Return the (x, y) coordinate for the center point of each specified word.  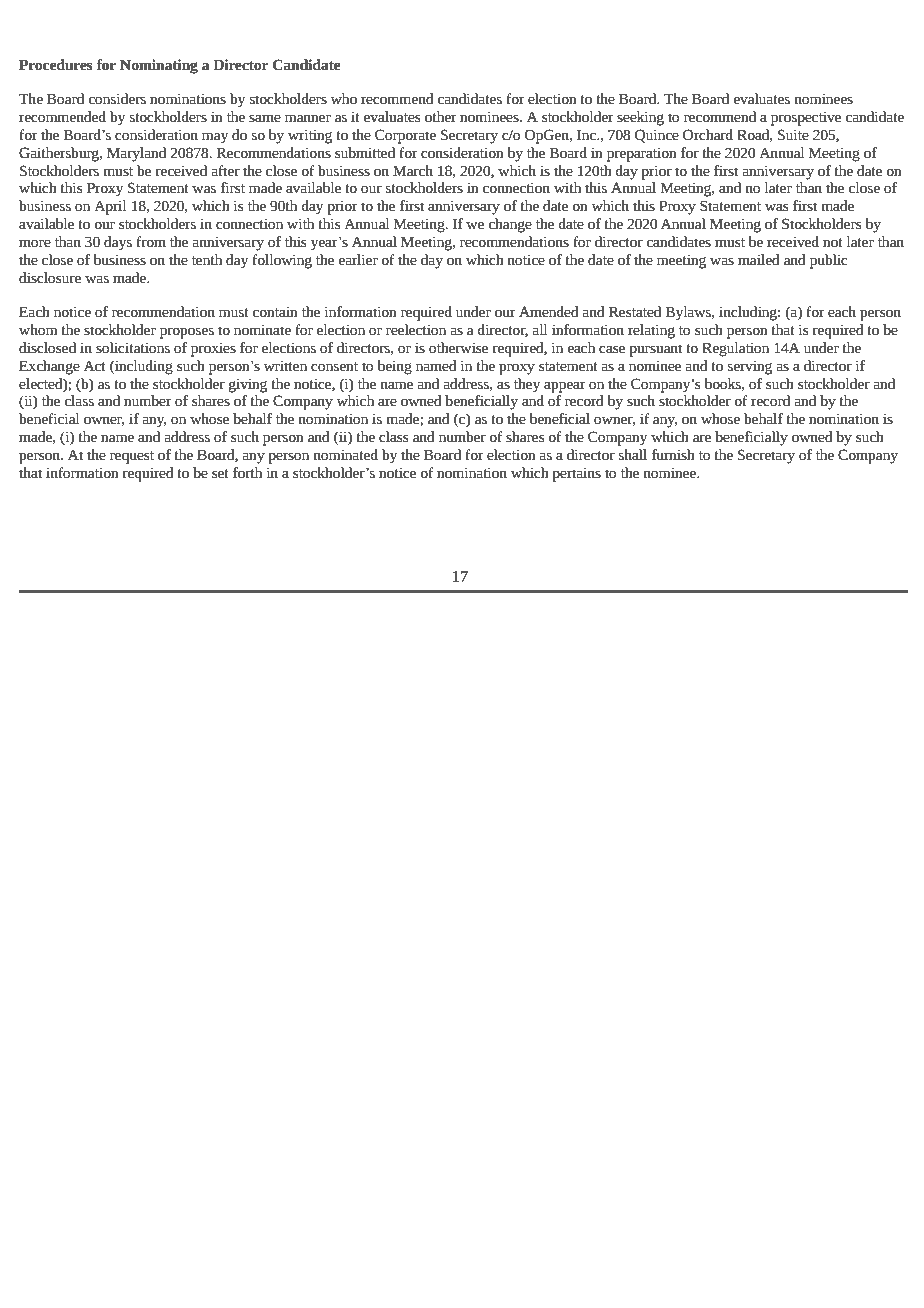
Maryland (136, 154)
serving (750, 367)
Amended (549, 312)
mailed (759, 260)
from (151, 242)
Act (95, 366)
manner (308, 119)
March (413, 171)
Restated (635, 312)
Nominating (159, 66)
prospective (806, 118)
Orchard (708, 135)
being (394, 367)
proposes (187, 333)
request (132, 457)
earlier (358, 260)
